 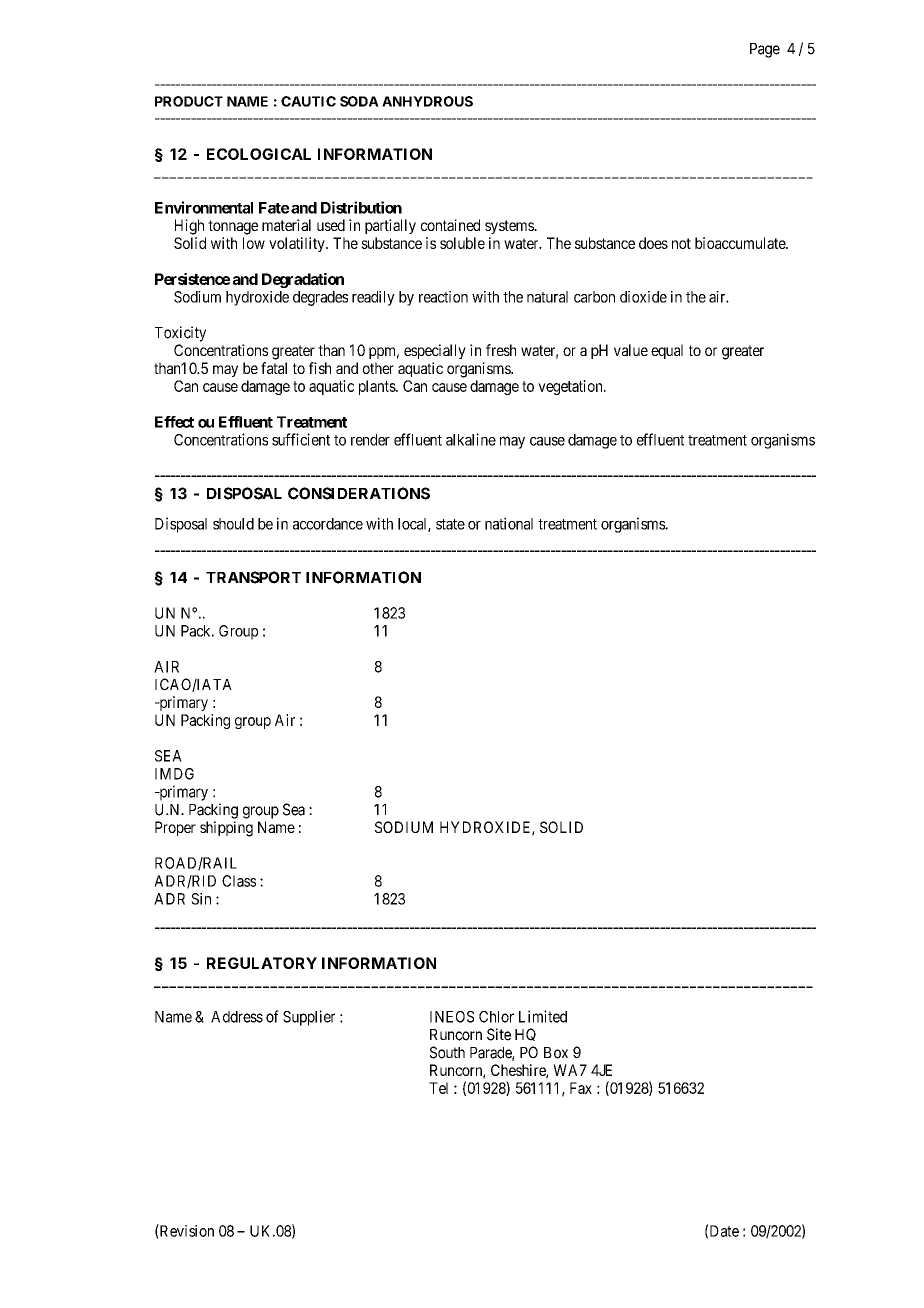 I want to click on Address, so click(x=237, y=1017).
